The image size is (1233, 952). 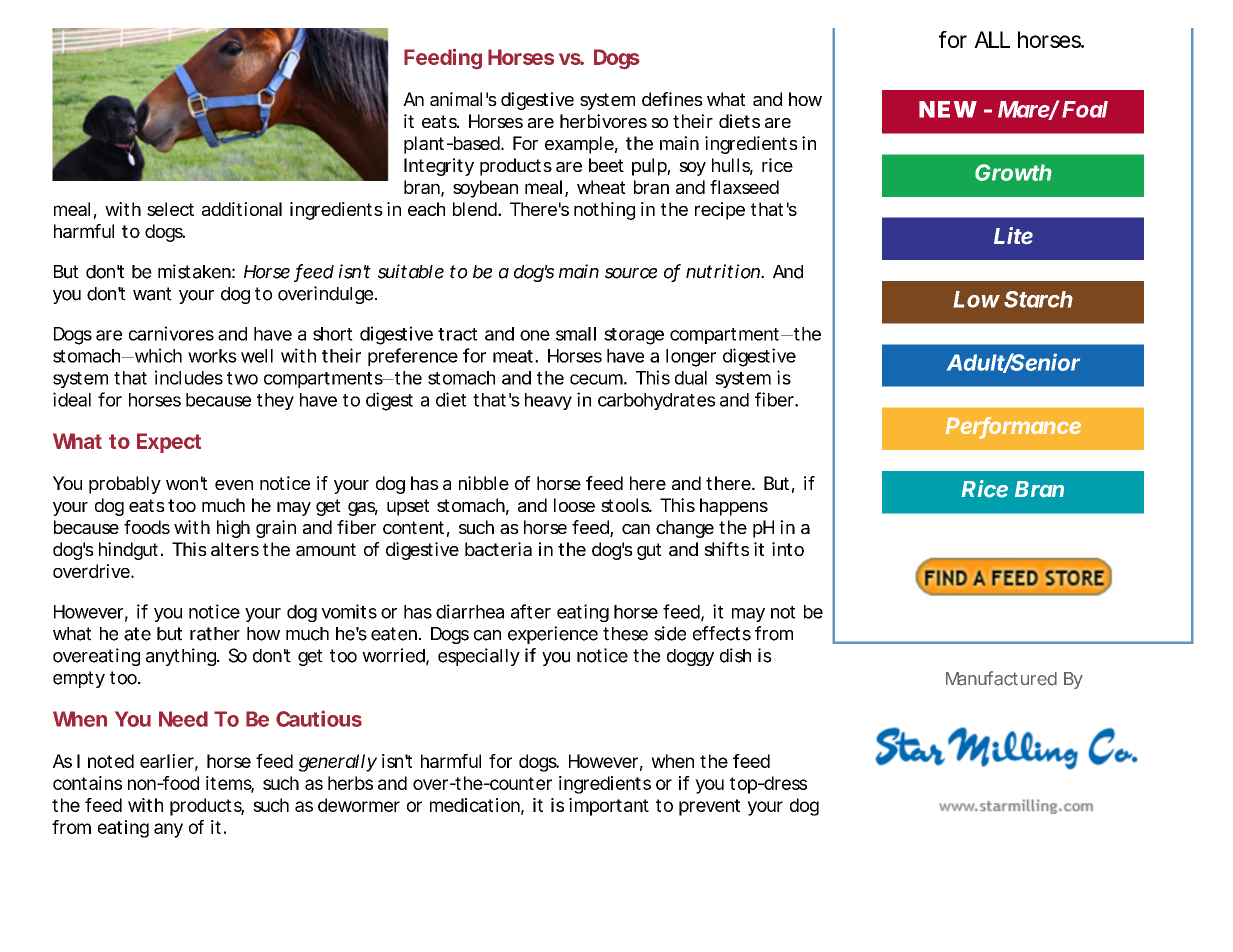 I want to click on important, so click(x=609, y=807).
